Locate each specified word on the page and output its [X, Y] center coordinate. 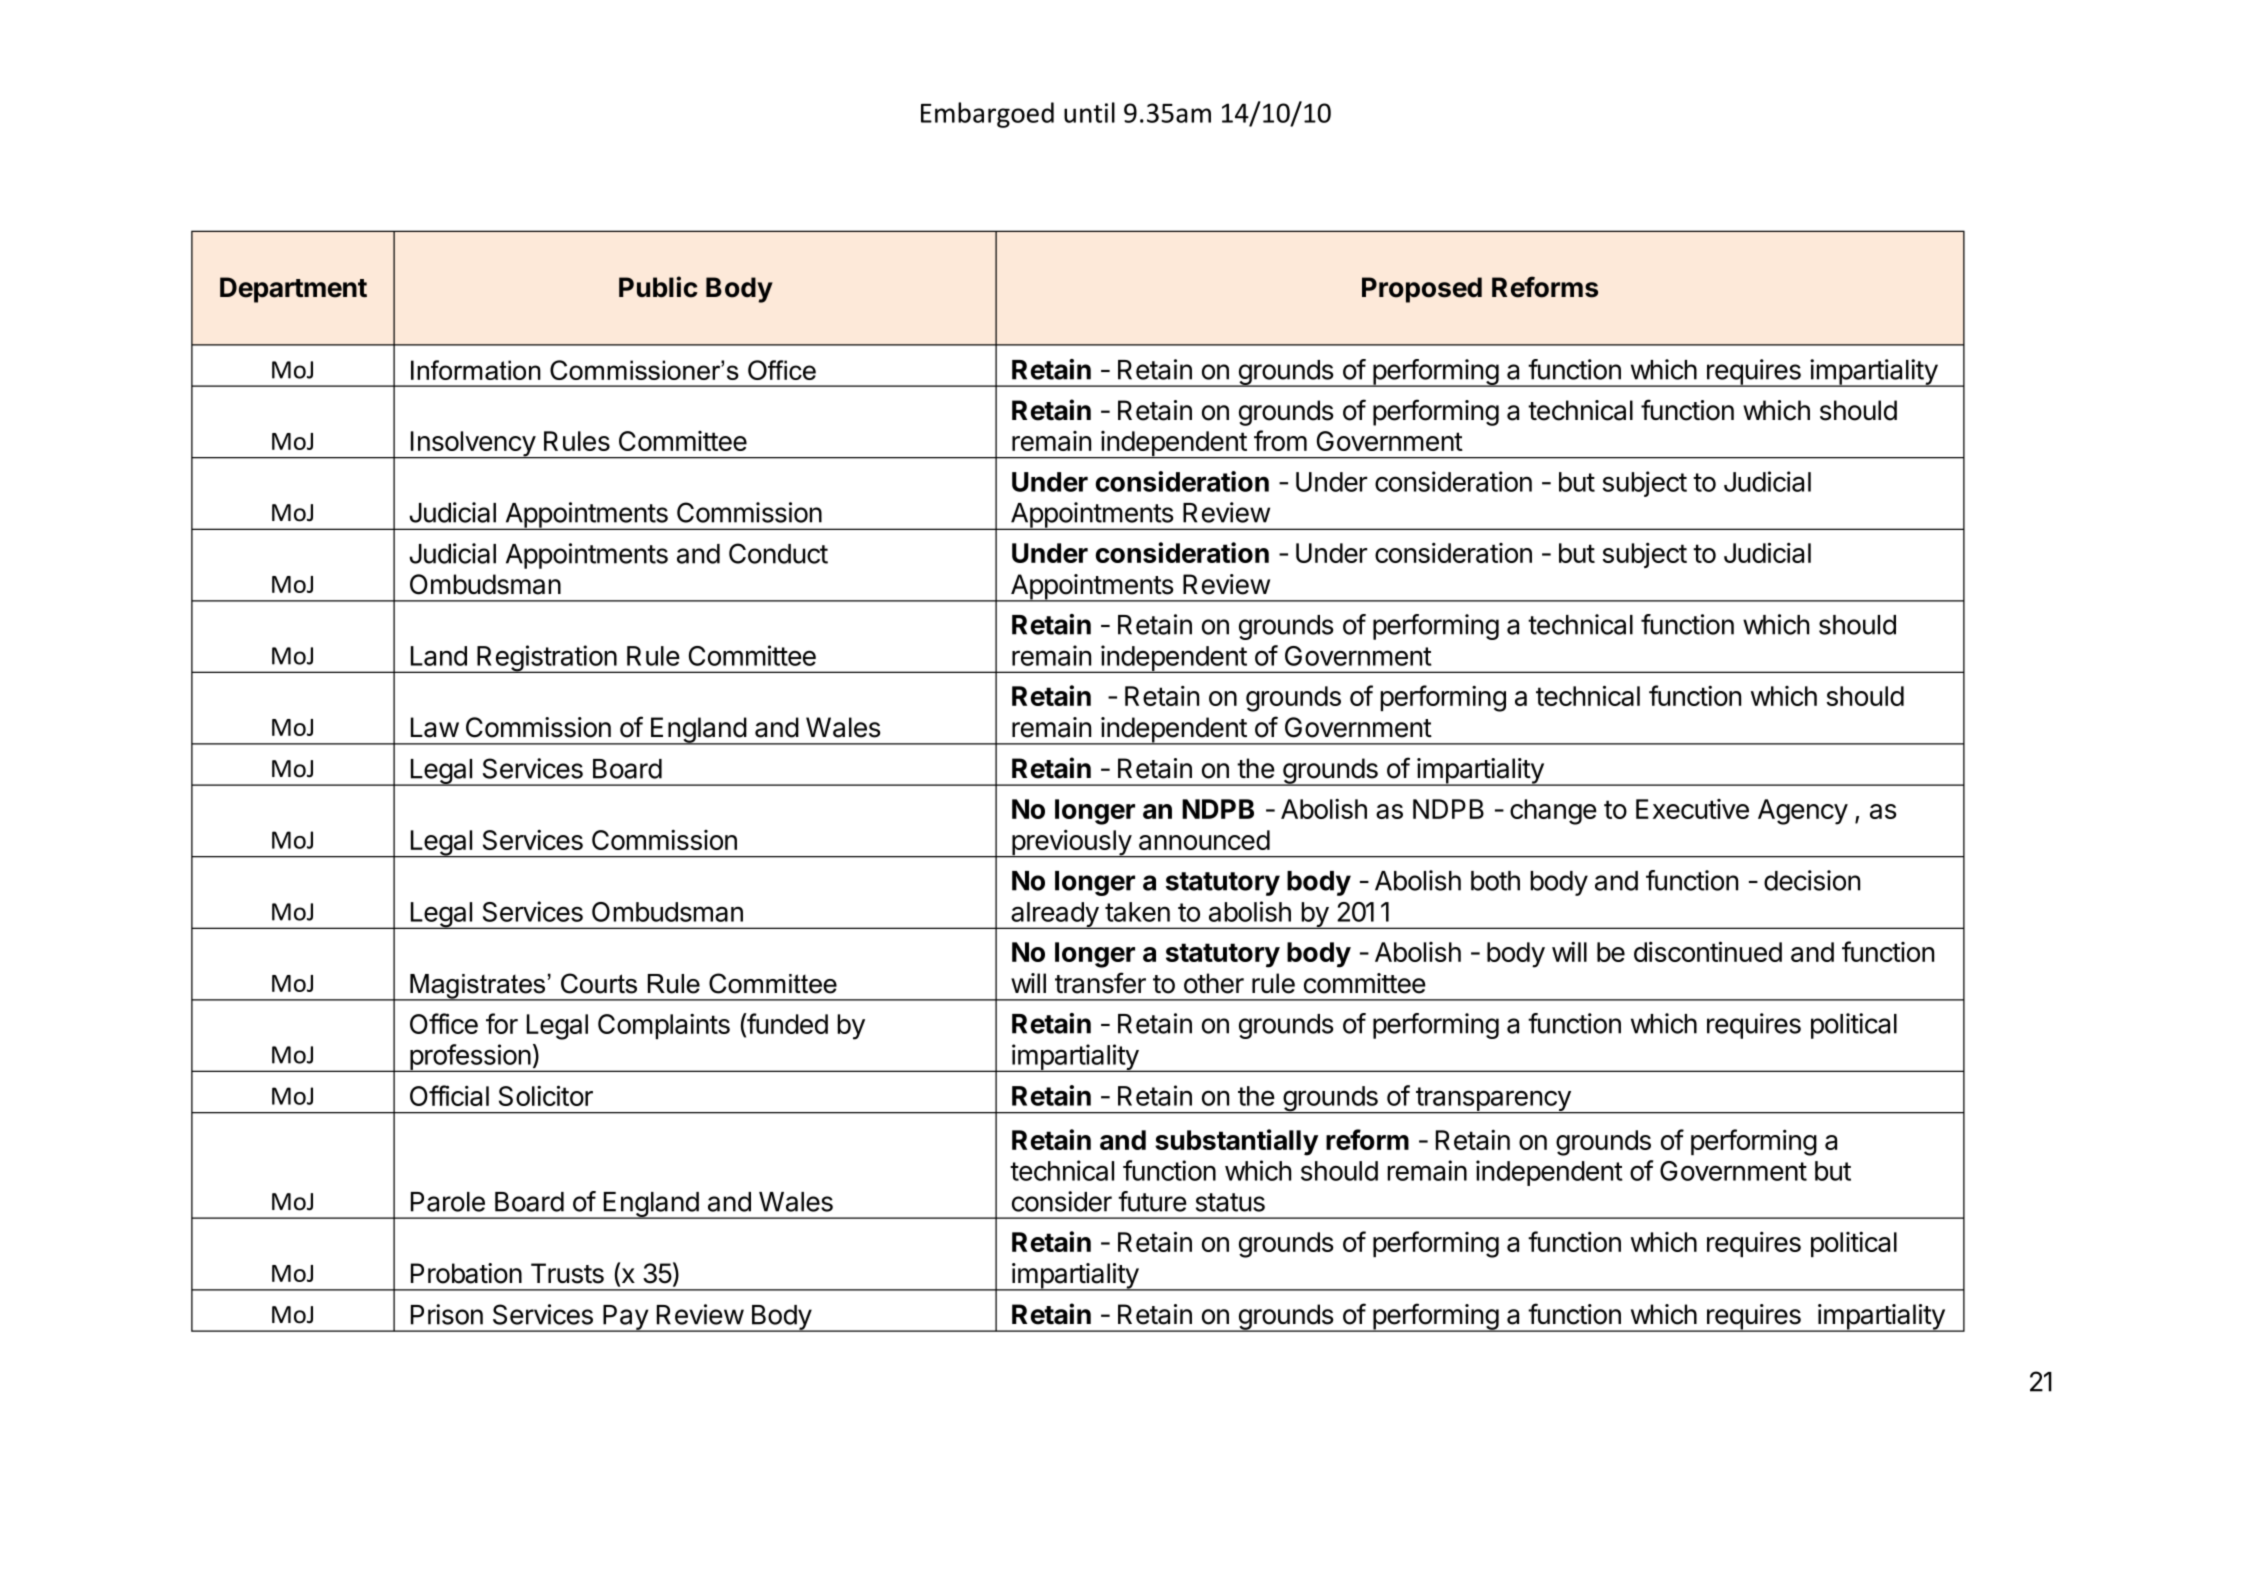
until [1089, 112]
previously [1071, 843]
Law [435, 727]
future [1152, 1201]
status [1230, 1202]
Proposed [1422, 290]
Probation [466, 1273]
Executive [1692, 809]
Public [658, 287]
